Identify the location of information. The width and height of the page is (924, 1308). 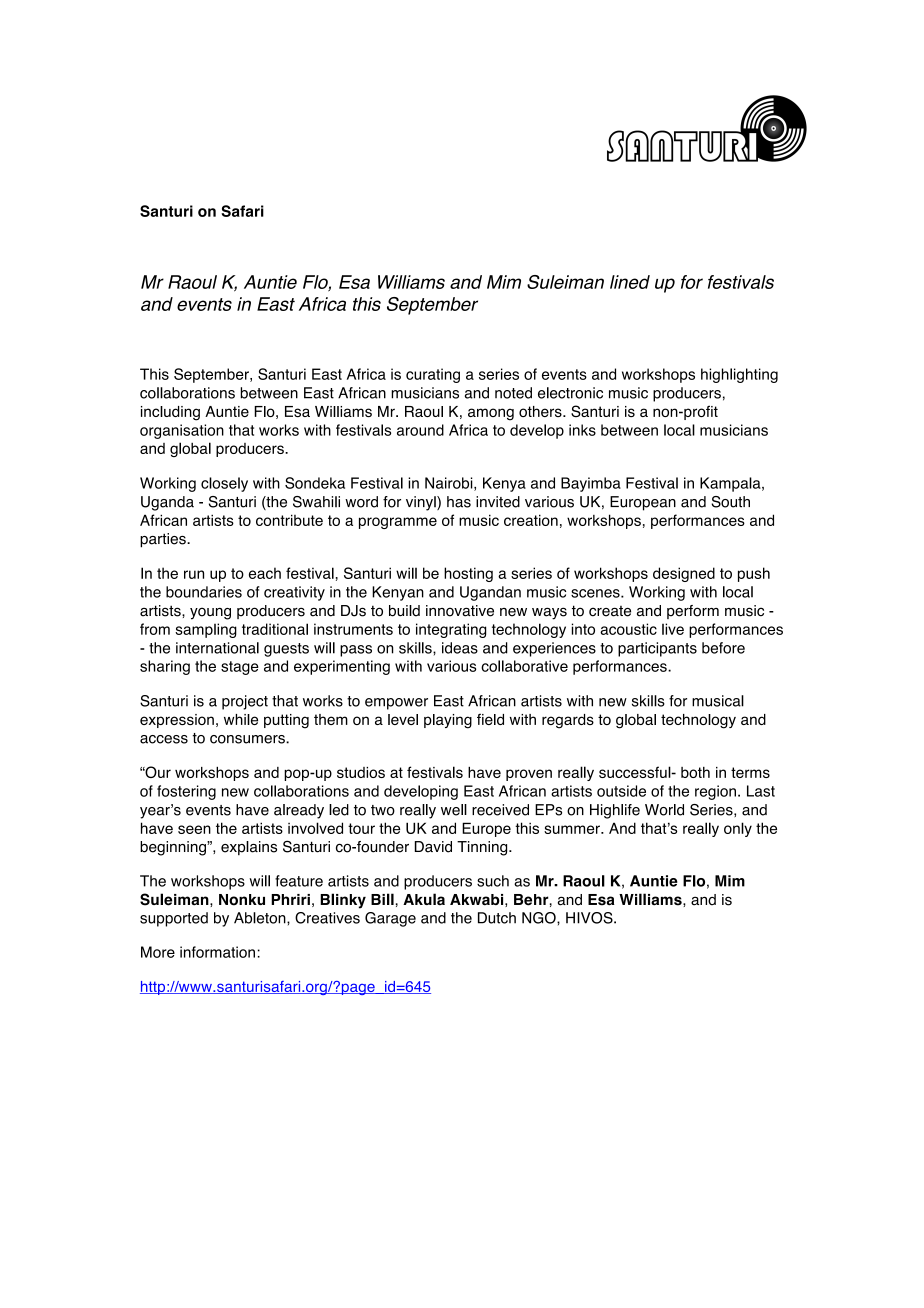
(217, 952).
